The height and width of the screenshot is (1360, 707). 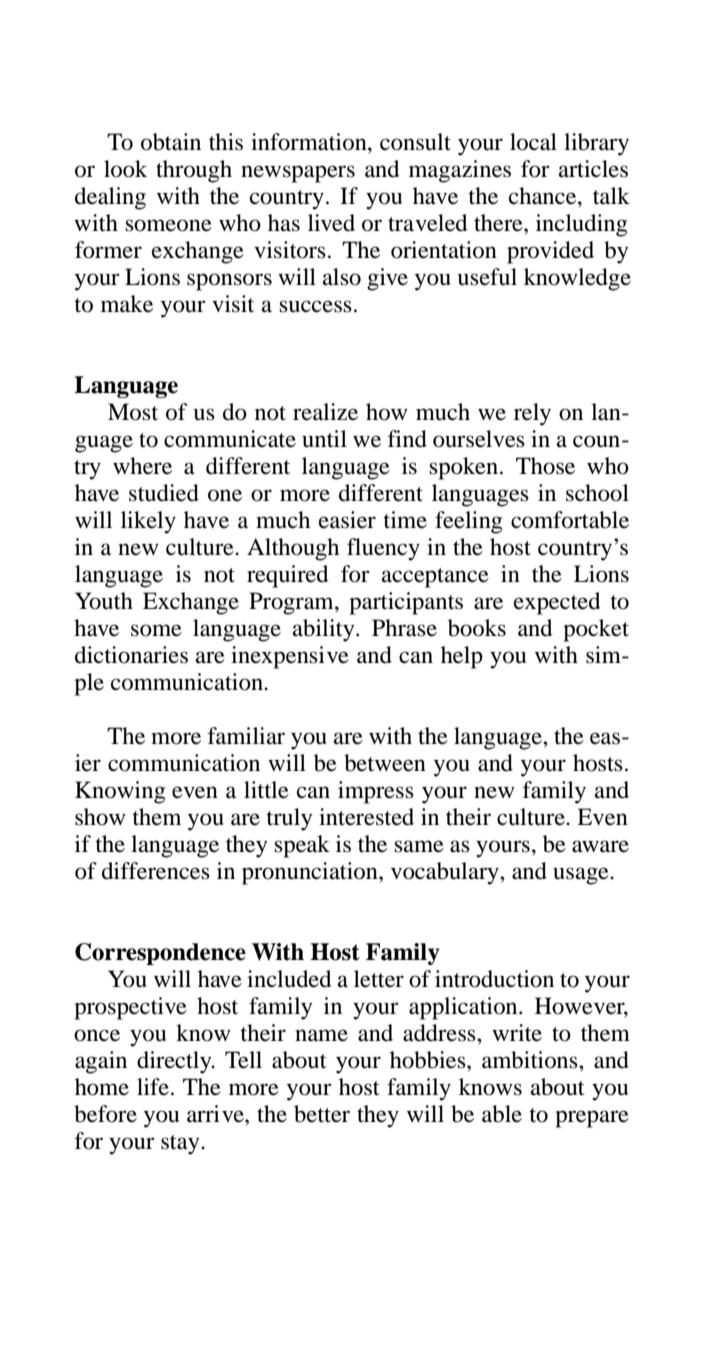 I want to click on expected, so click(x=557, y=603).
